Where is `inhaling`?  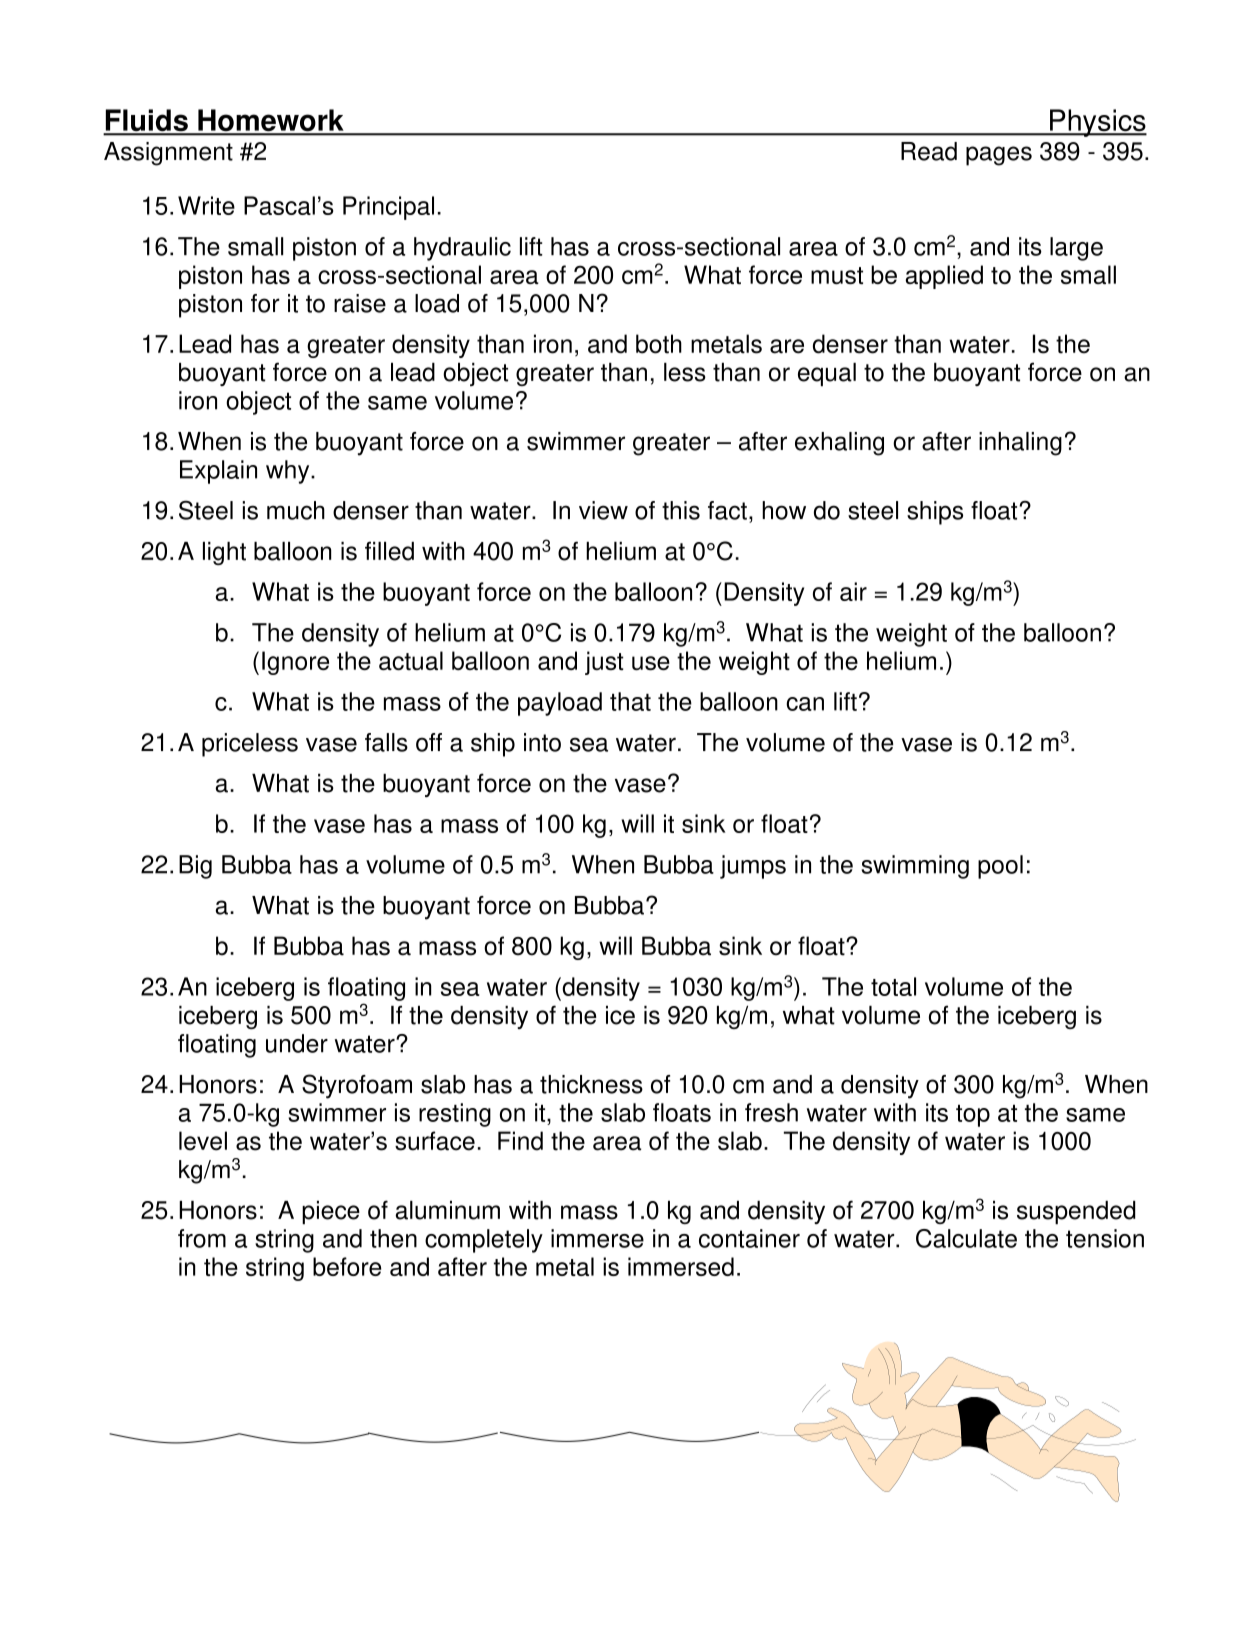 inhaling is located at coordinates (1020, 444).
